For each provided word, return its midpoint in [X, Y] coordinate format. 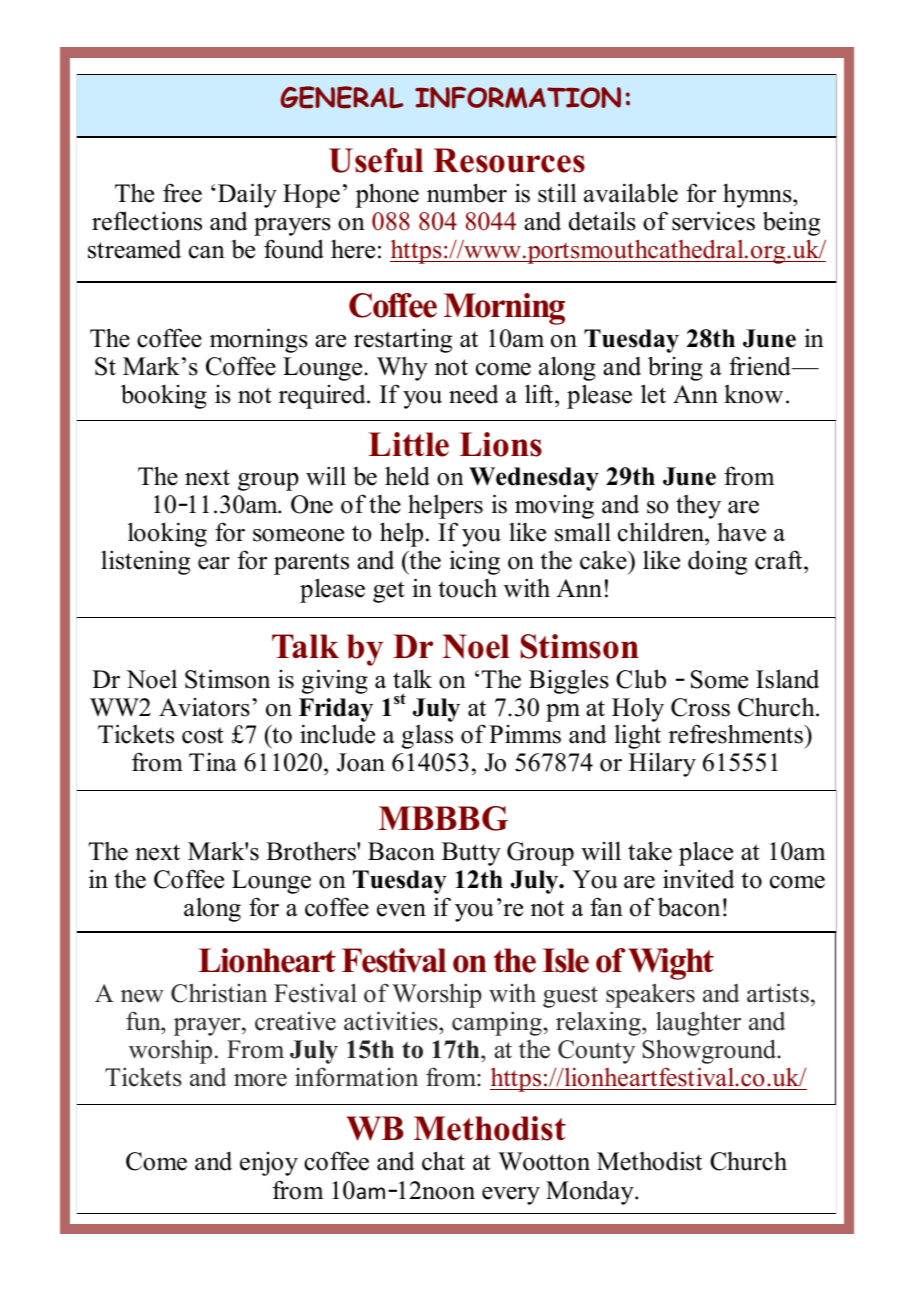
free [182, 193]
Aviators [204, 707]
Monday [591, 1193]
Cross [700, 707]
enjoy [269, 1164]
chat [443, 1161]
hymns [758, 195]
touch [467, 588]
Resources [509, 160]
